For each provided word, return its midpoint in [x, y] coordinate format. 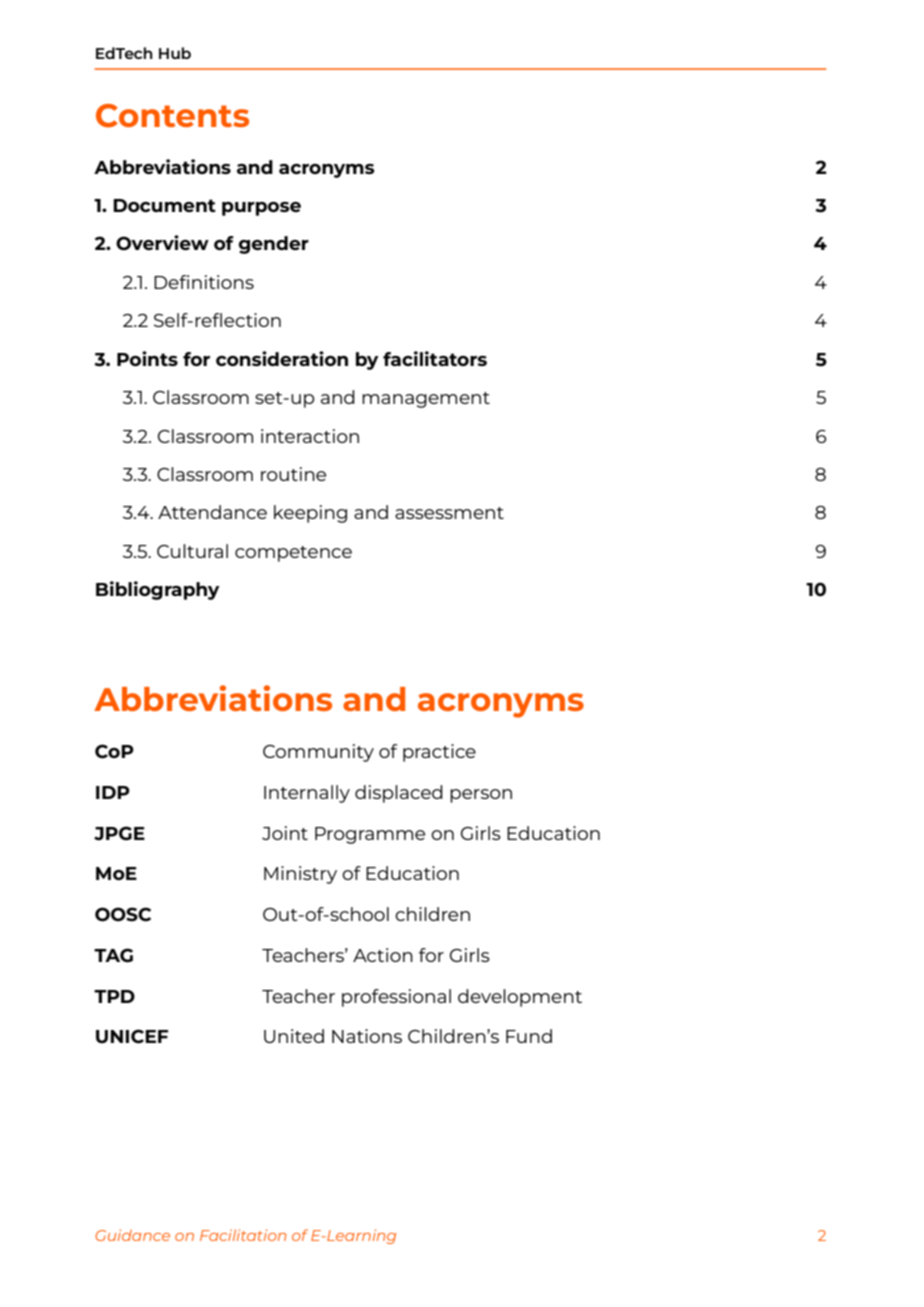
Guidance [132, 1235]
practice [439, 753]
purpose [261, 209]
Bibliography [157, 590]
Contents [172, 116]
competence [293, 554]
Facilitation [243, 1235]
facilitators [435, 358]
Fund [529, 1036]
